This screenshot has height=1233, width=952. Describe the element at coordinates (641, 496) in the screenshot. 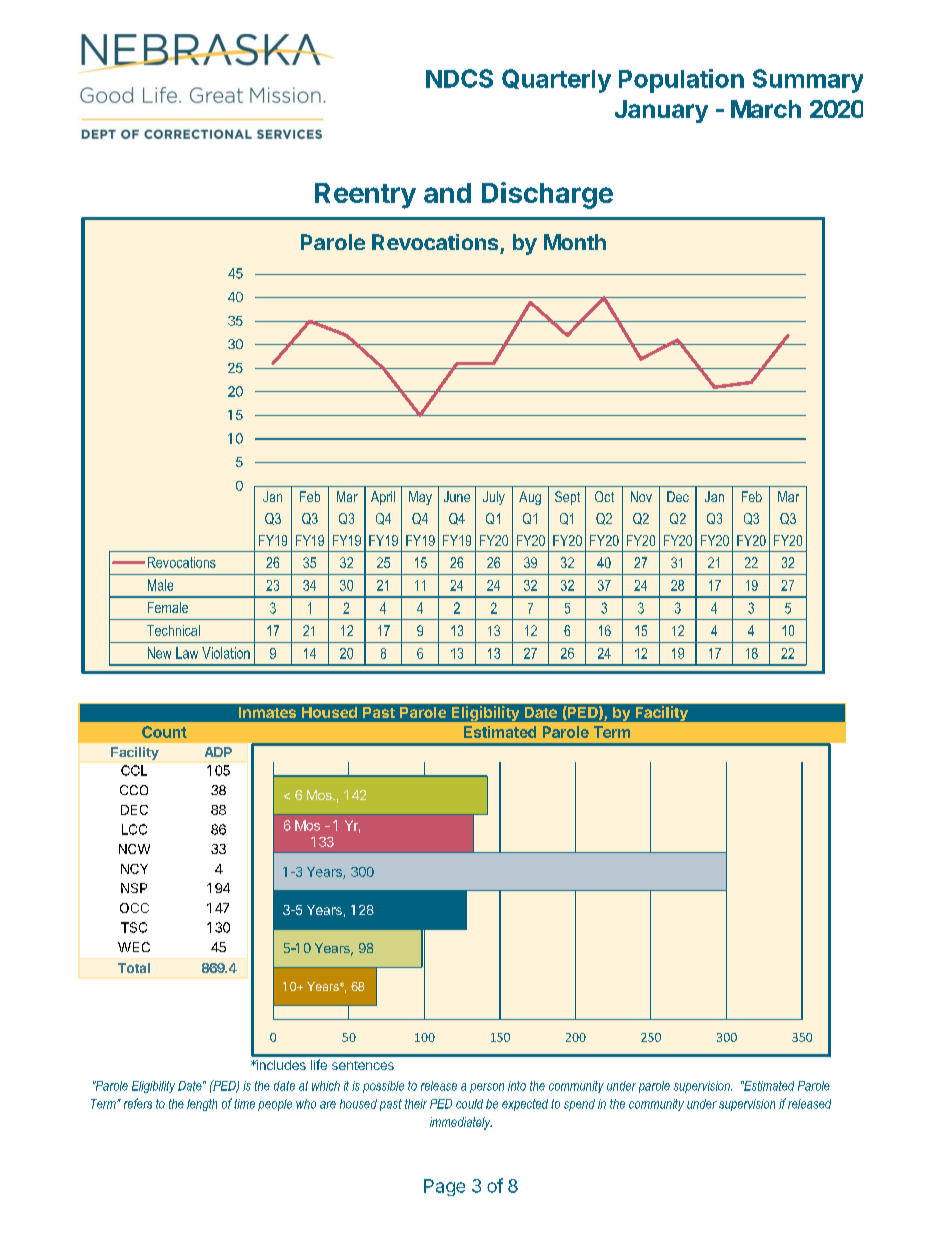

I see `Nov` at that location.
